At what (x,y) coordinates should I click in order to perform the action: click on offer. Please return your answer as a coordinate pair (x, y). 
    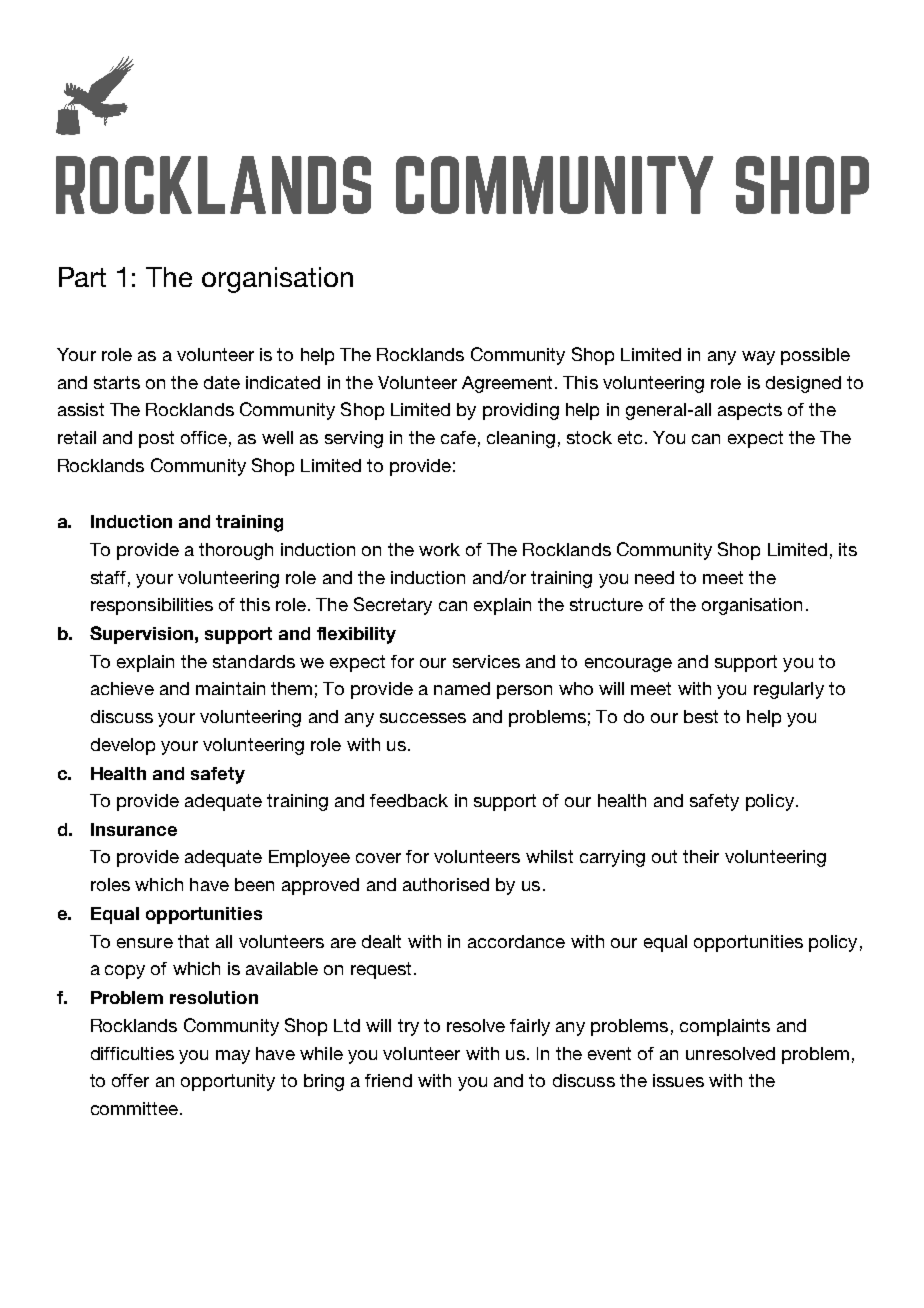
    Looking at the image, I should click on (130, 1080).
